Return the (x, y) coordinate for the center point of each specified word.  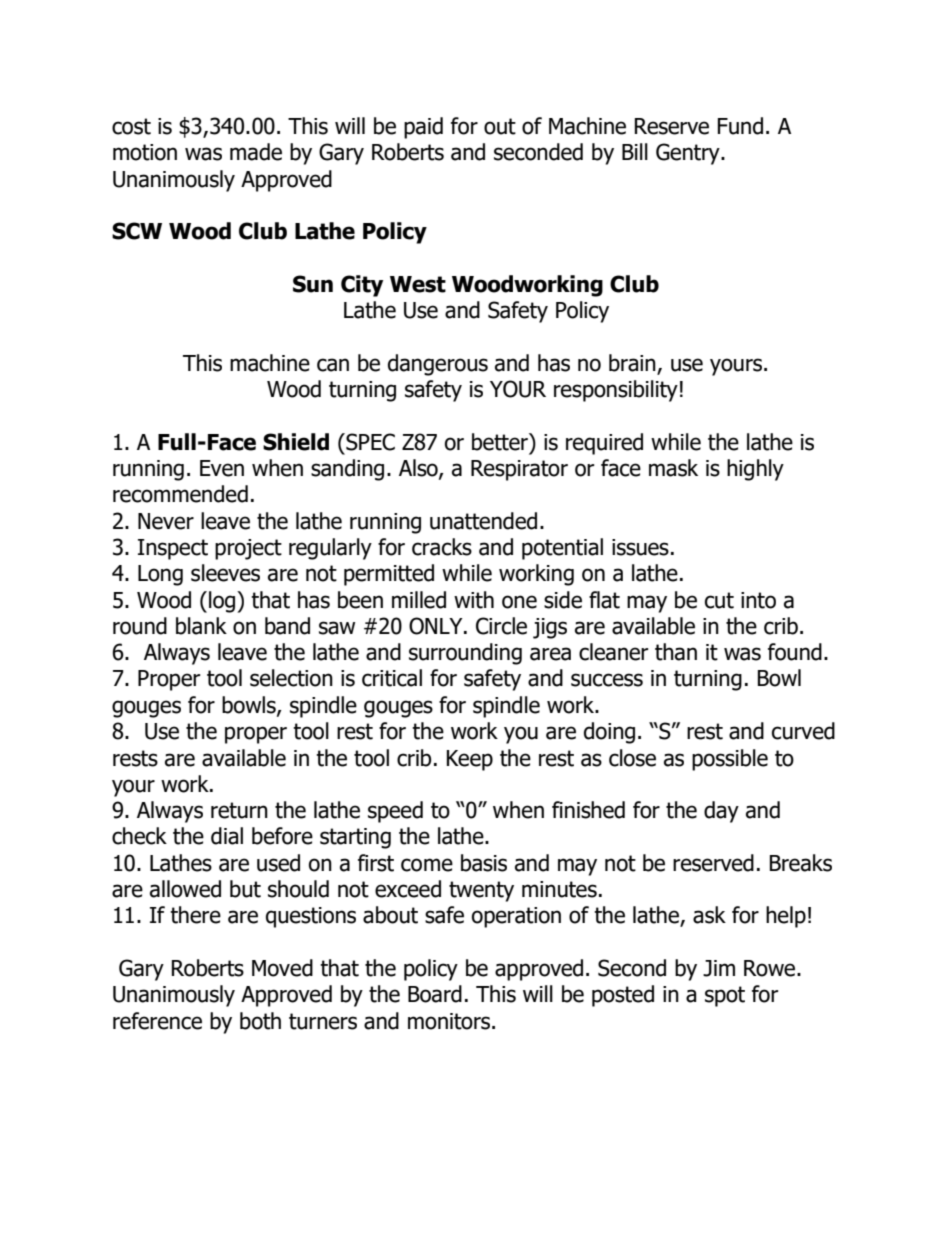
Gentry (689, 154)
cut (719, 600)
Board (435, 994)
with (474, 600)
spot (725, 996)
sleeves (225, 573)
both (260, 1021)
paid (423, 128)
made (256, 152)
